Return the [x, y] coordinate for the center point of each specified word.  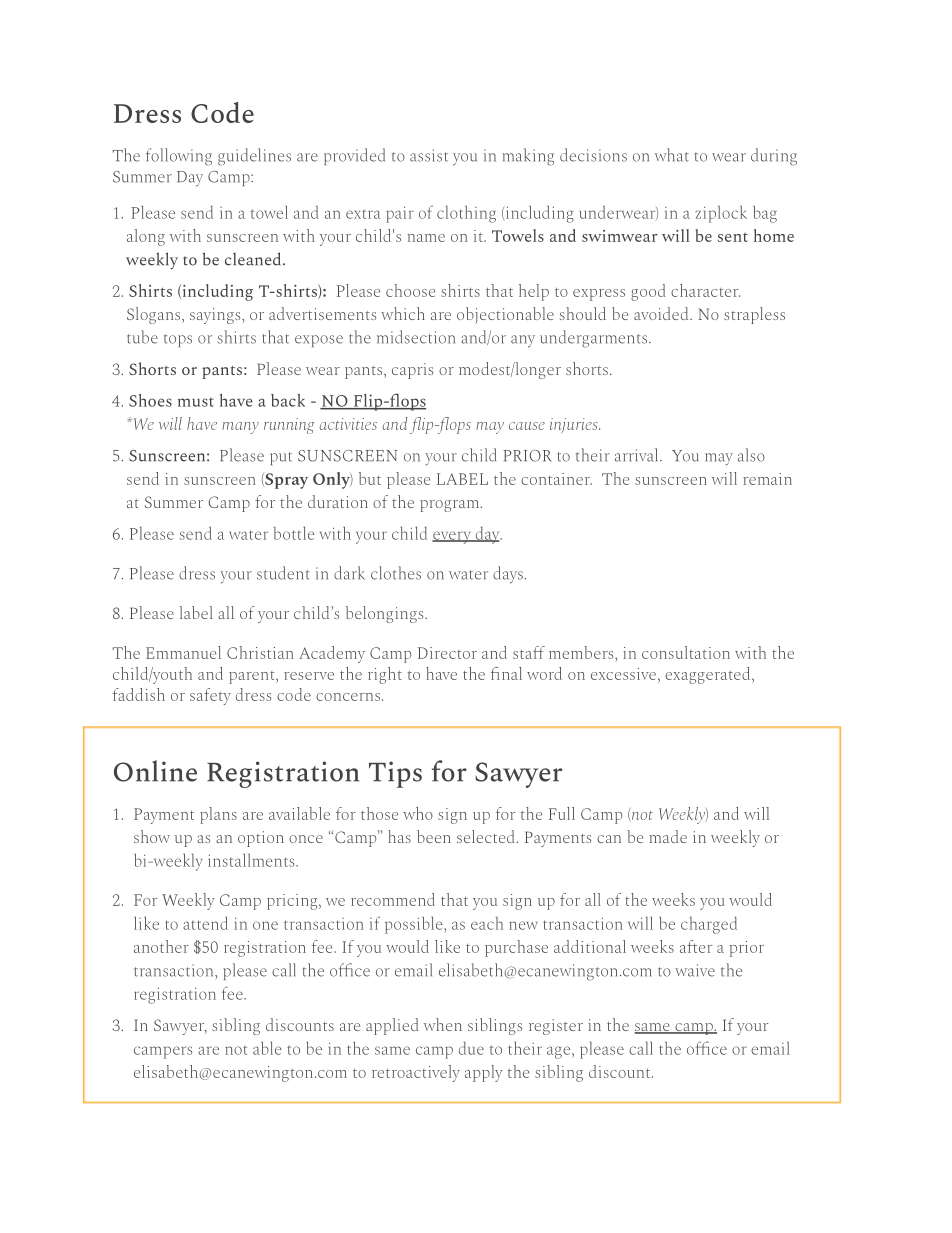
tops [178, 340]
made [668, 836]
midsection [416, 337]
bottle [294, 533]
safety [210, 696]
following [179, 157]
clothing [466, 214]
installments [252, 860]
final [506, 673]
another [161, 946]
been [434, 836]
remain [767, 479]
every [453, 537]
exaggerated [709, 675]
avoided [662, 313]
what [672, 155]
